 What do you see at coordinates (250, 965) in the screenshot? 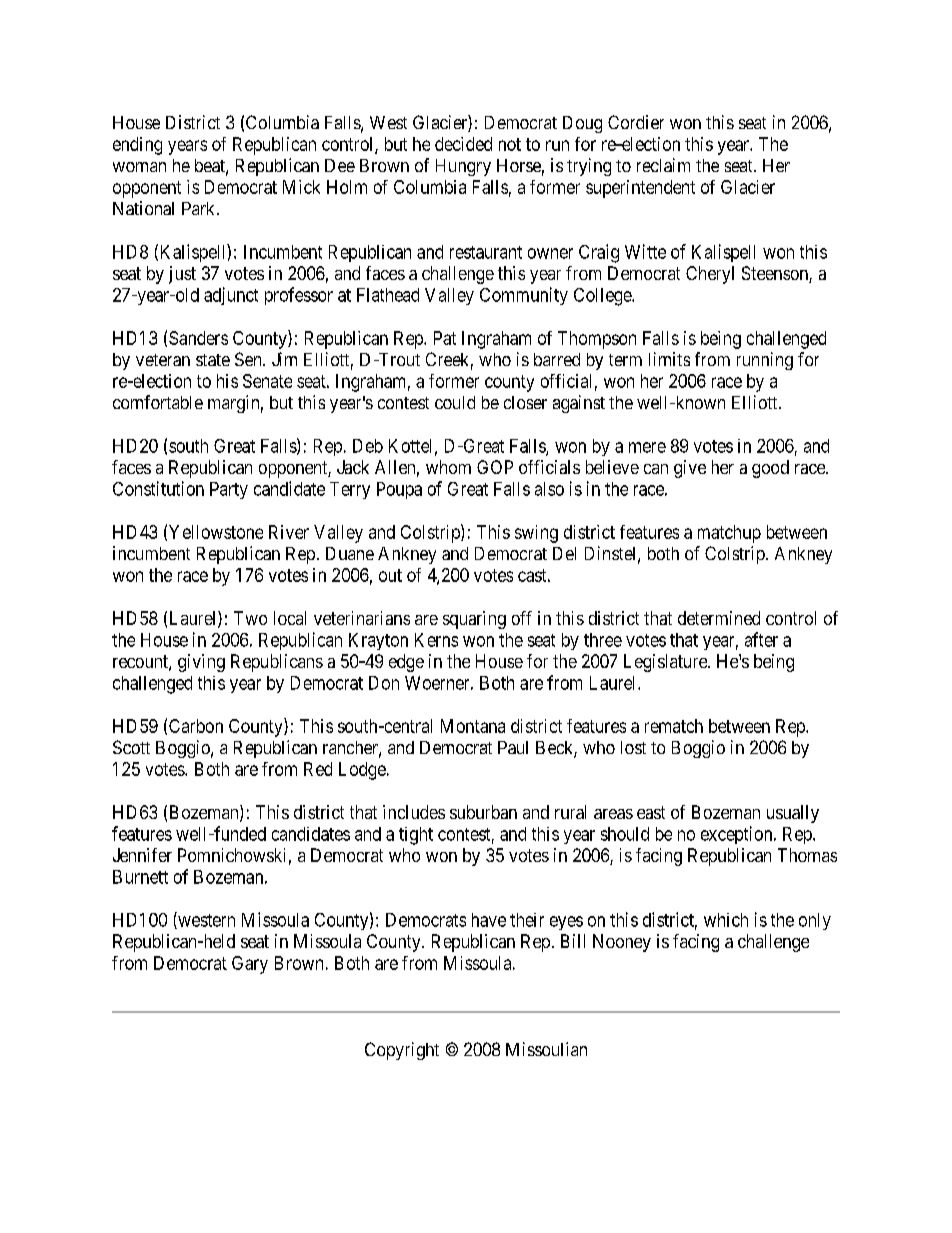
I see `Gary` at bounding box center [250, 965].
